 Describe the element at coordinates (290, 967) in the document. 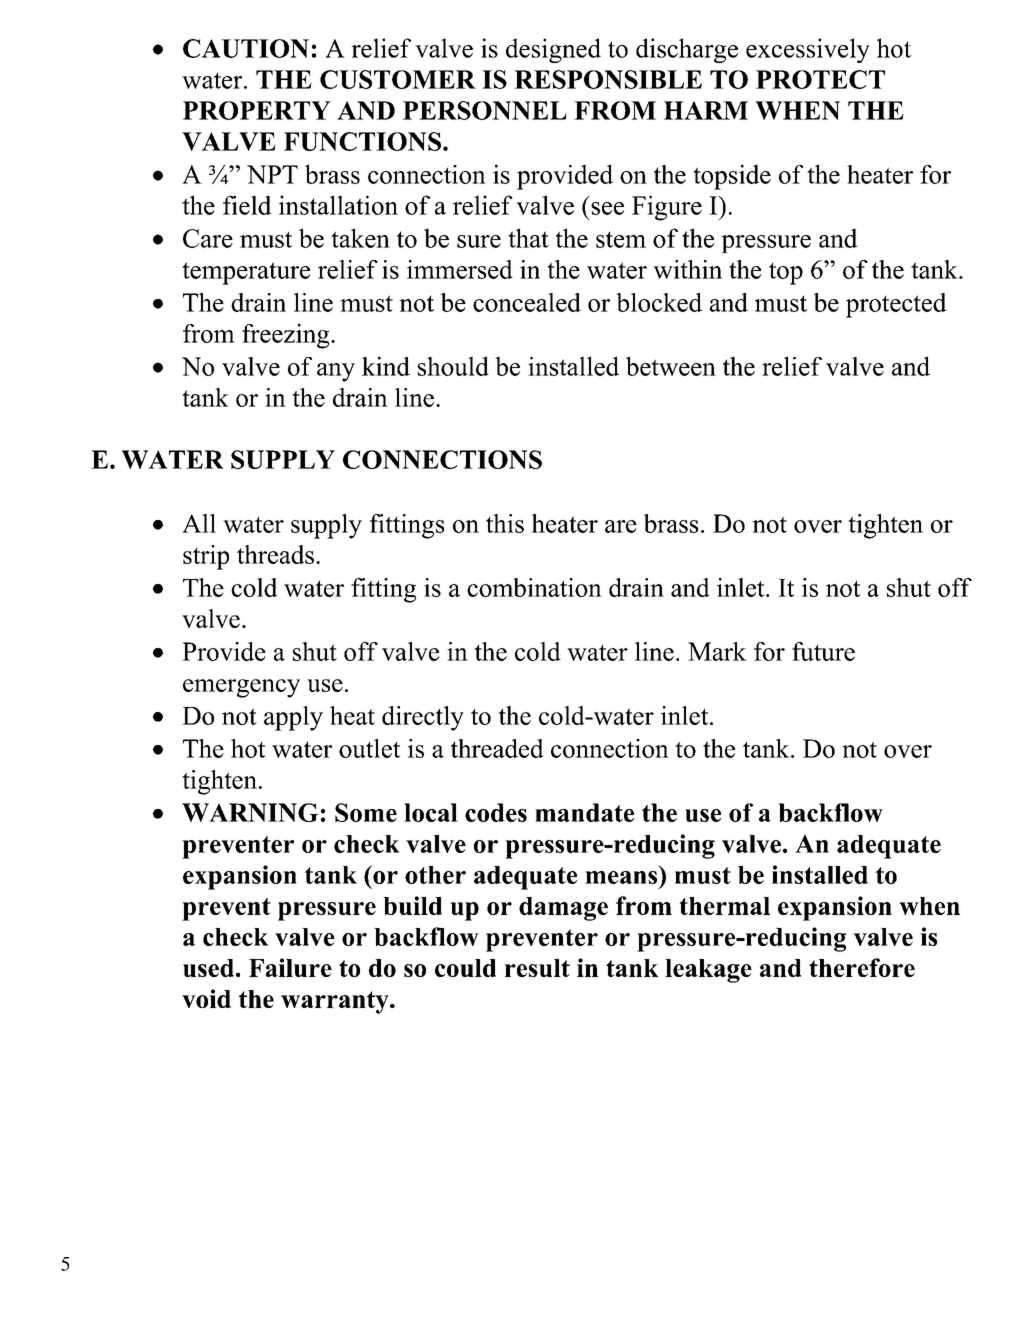

I see `Failure` at that location.
